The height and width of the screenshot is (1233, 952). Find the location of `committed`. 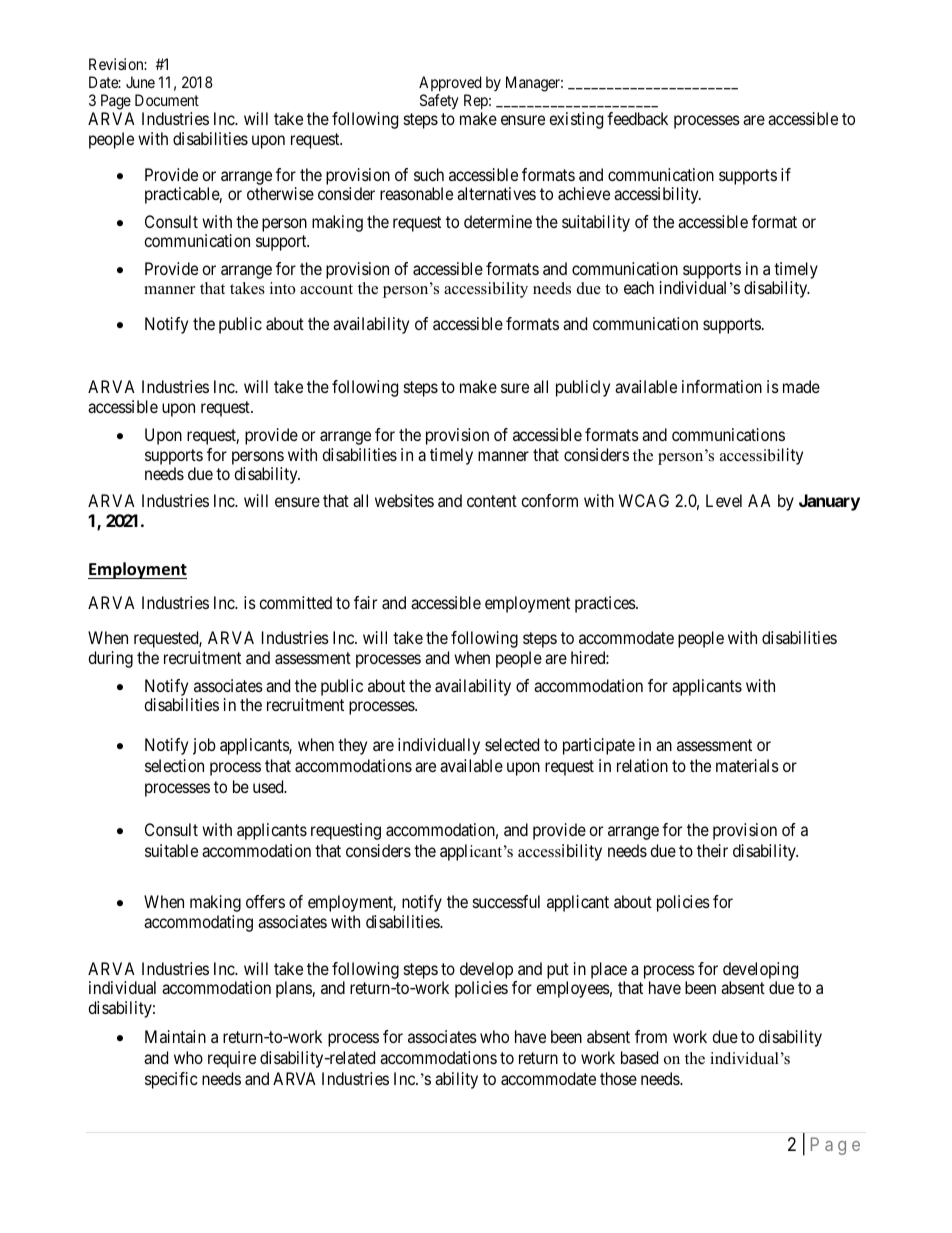

committed is located at coordinates (295, 602).
